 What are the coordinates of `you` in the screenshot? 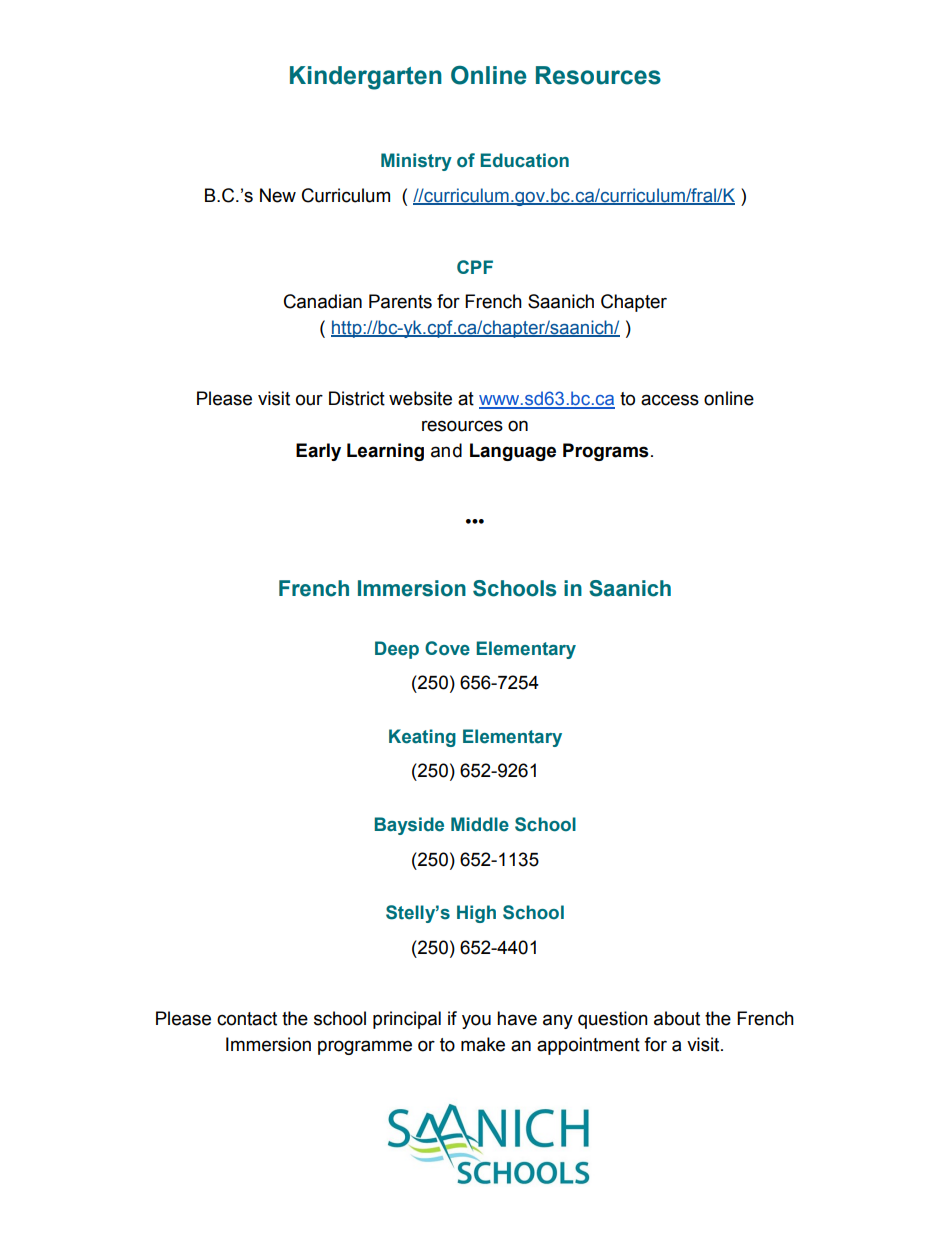 It's located at (476, 1021).
